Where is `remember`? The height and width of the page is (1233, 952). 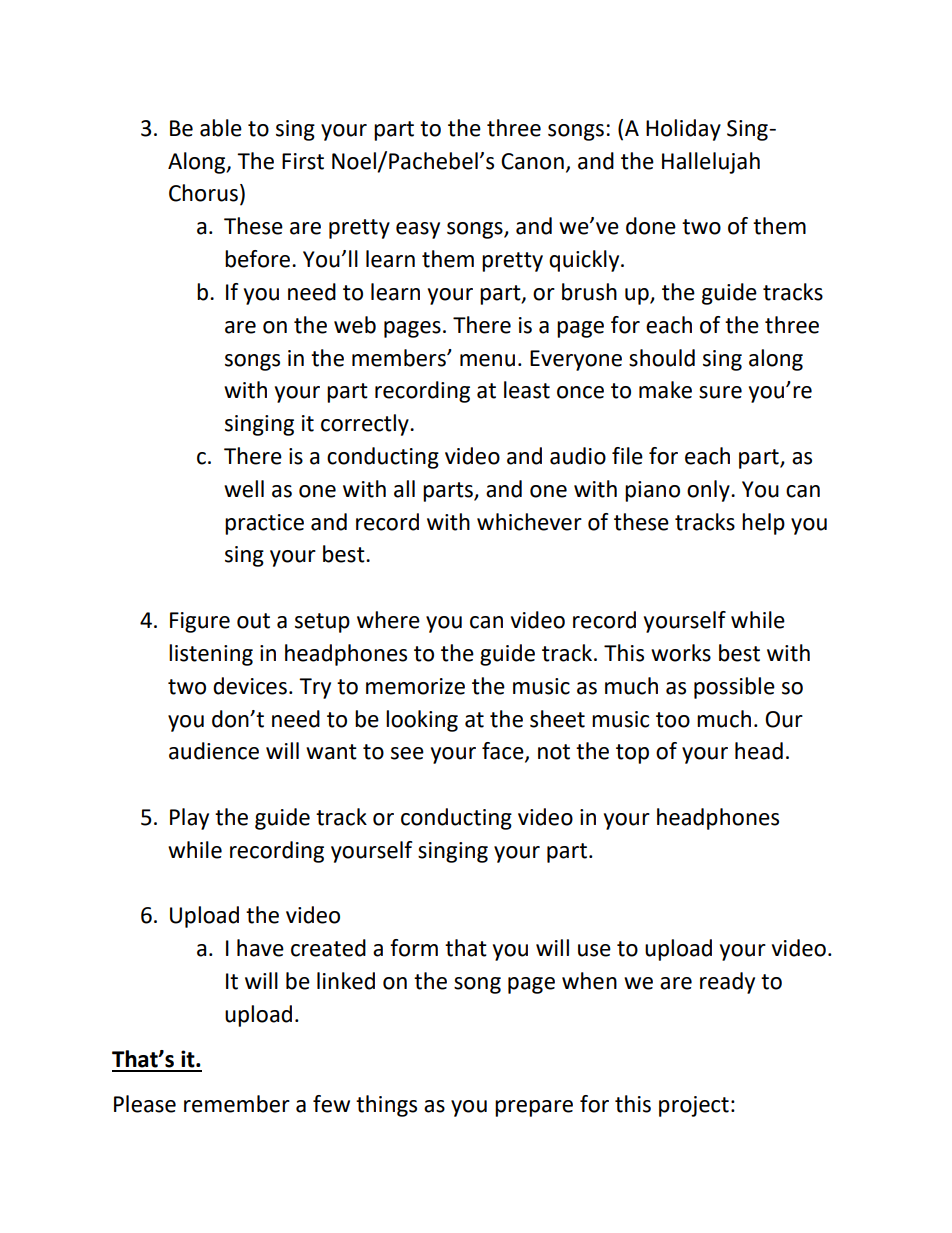 remember is located at coordinates (237, 1104).
